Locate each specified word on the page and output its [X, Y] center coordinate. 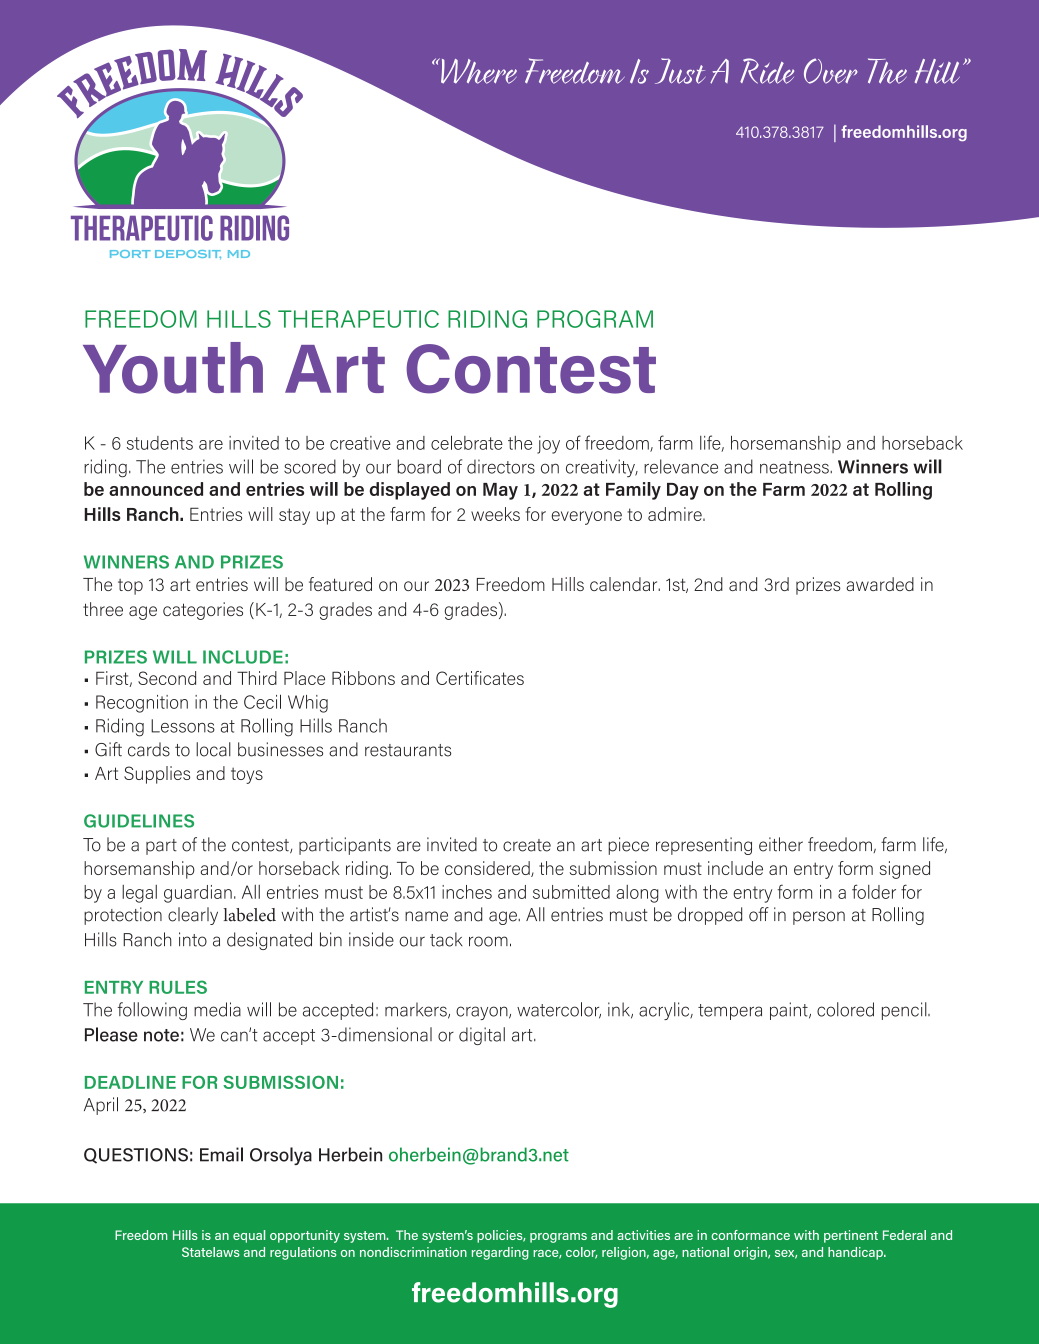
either [781, 844]
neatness [795, 467]
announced [156, 489]
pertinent [851, 1236]
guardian [198, 894]
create [527, 845]
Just [680, 71]
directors [501, 466]
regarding [500, 1253]
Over [831, 71]
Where [478, 71]
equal [249, 1236]
